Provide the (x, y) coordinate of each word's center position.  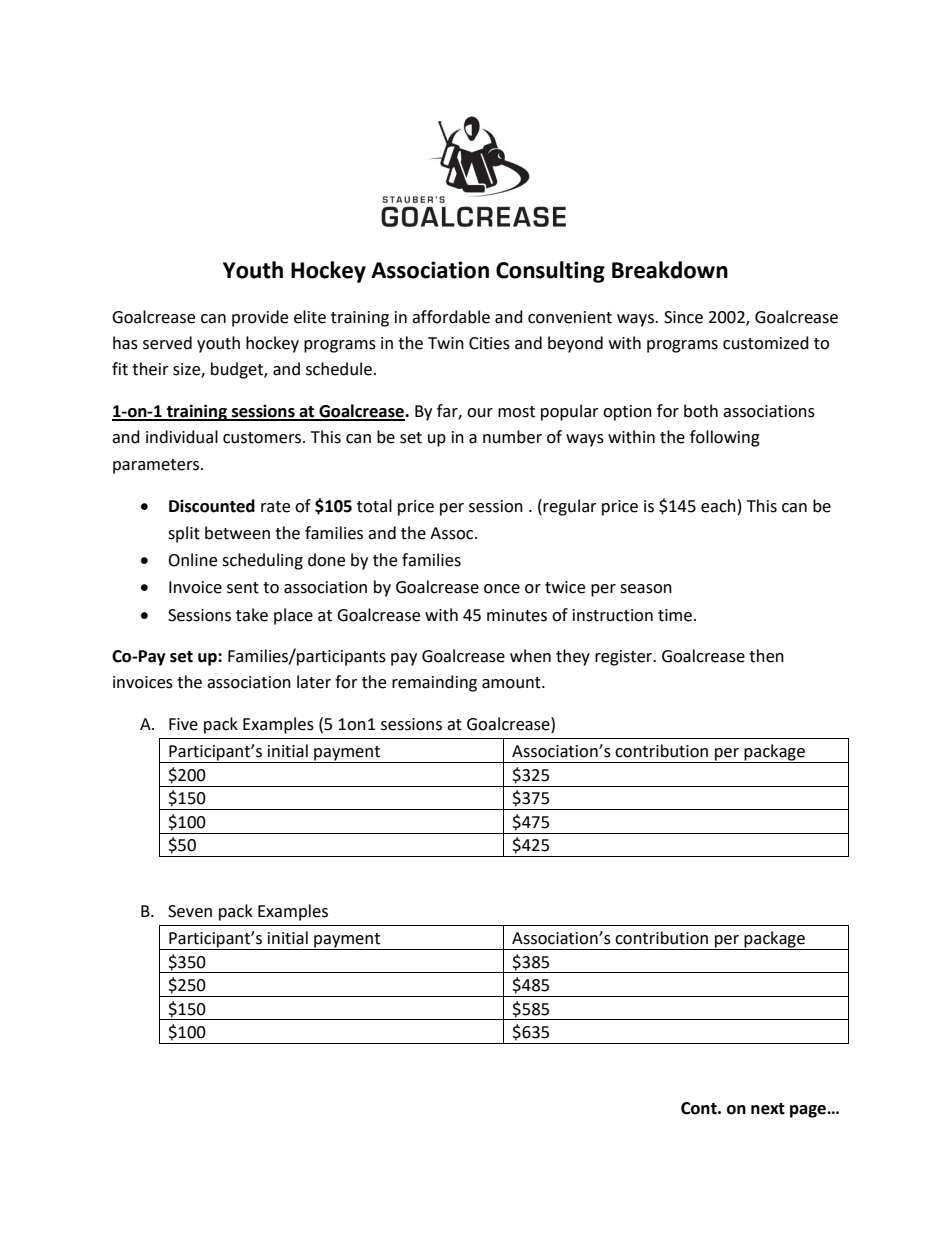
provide (260, 318)
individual (182, 437)
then (766, 656)
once (502, 589)
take (252, 615)
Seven (190, 911)
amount (512, 683)
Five (183, 724)
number (512, 437)
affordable (451, 317)
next (768, 1109)
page (809, 1111)
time (675, 615)
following (725, 438)
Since (683, 317)
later (314, 682)
